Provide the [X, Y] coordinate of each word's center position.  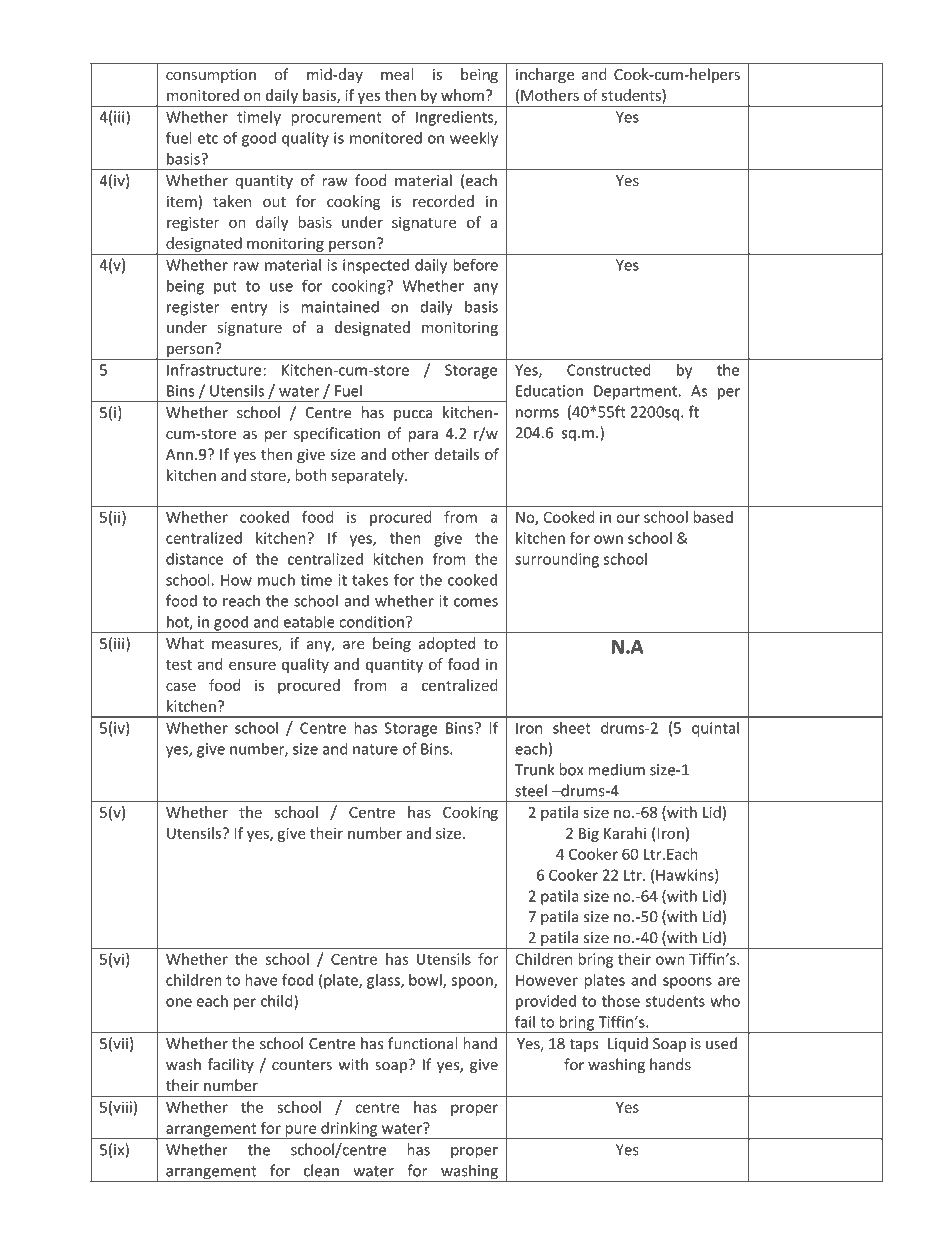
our [628, 518]
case [181, 686]
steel [531, 790]
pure [301, 1132]
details [456, 454]
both [311, 475]
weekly [474, 139]
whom [462, 95]
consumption [211, 76]
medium [617, 769]
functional [422, 1043]
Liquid [628, 1044]
